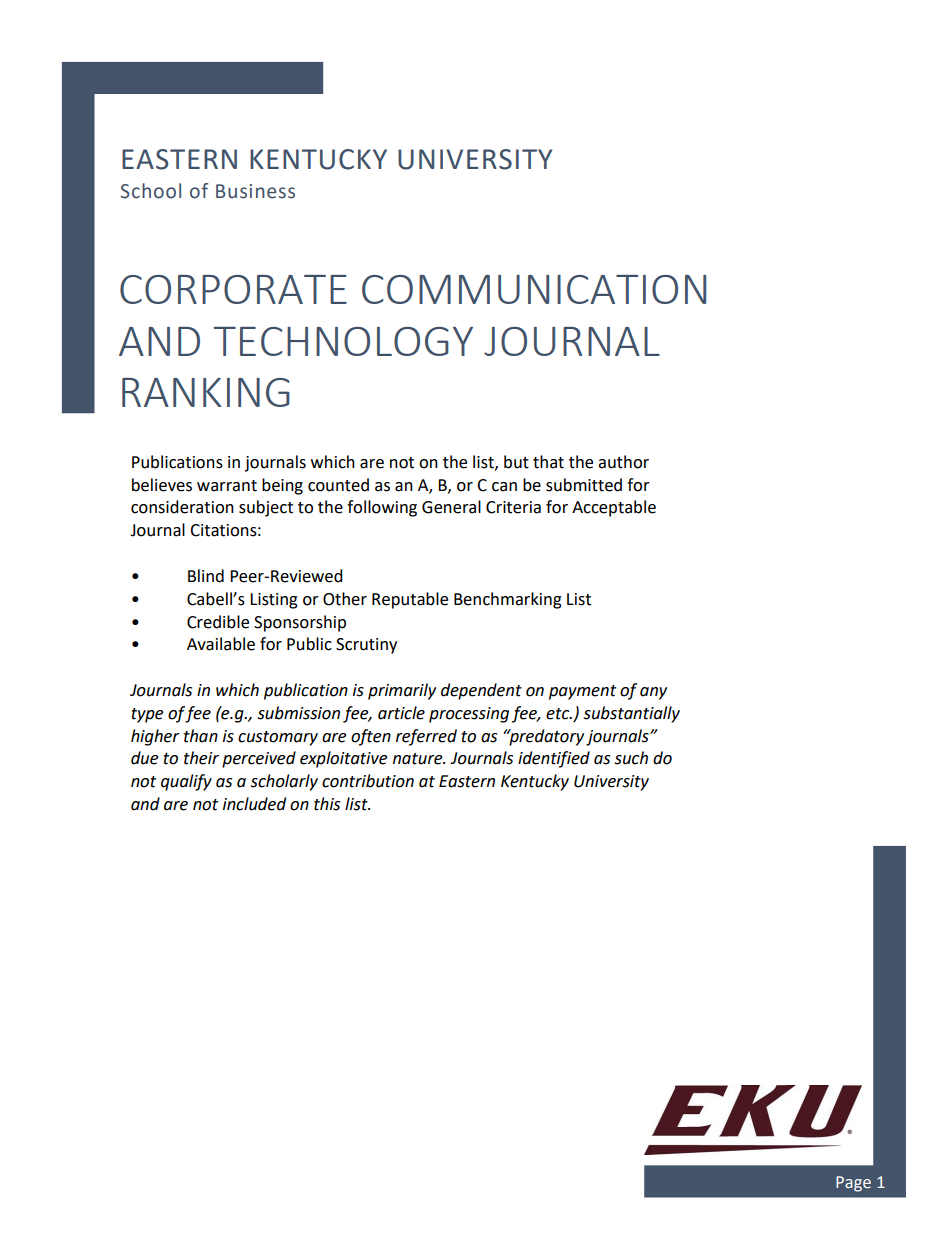 This screenshot has height=1233, width=952. What do you see at coordinates (534, 289) in the screenshot?
I see `COMMUNICATION` at bounding box center [534, 289].
